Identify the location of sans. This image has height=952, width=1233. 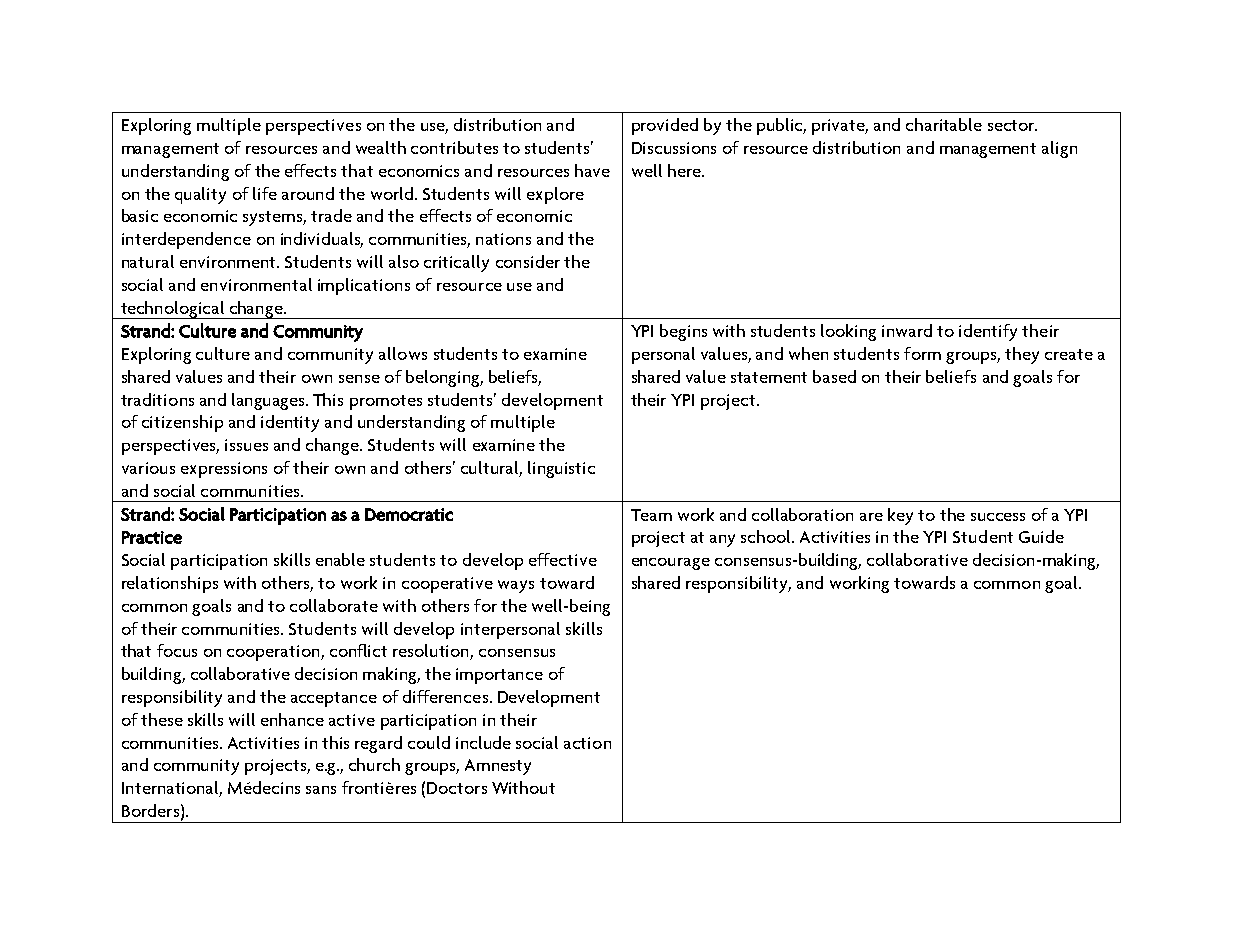
(321, 790).
